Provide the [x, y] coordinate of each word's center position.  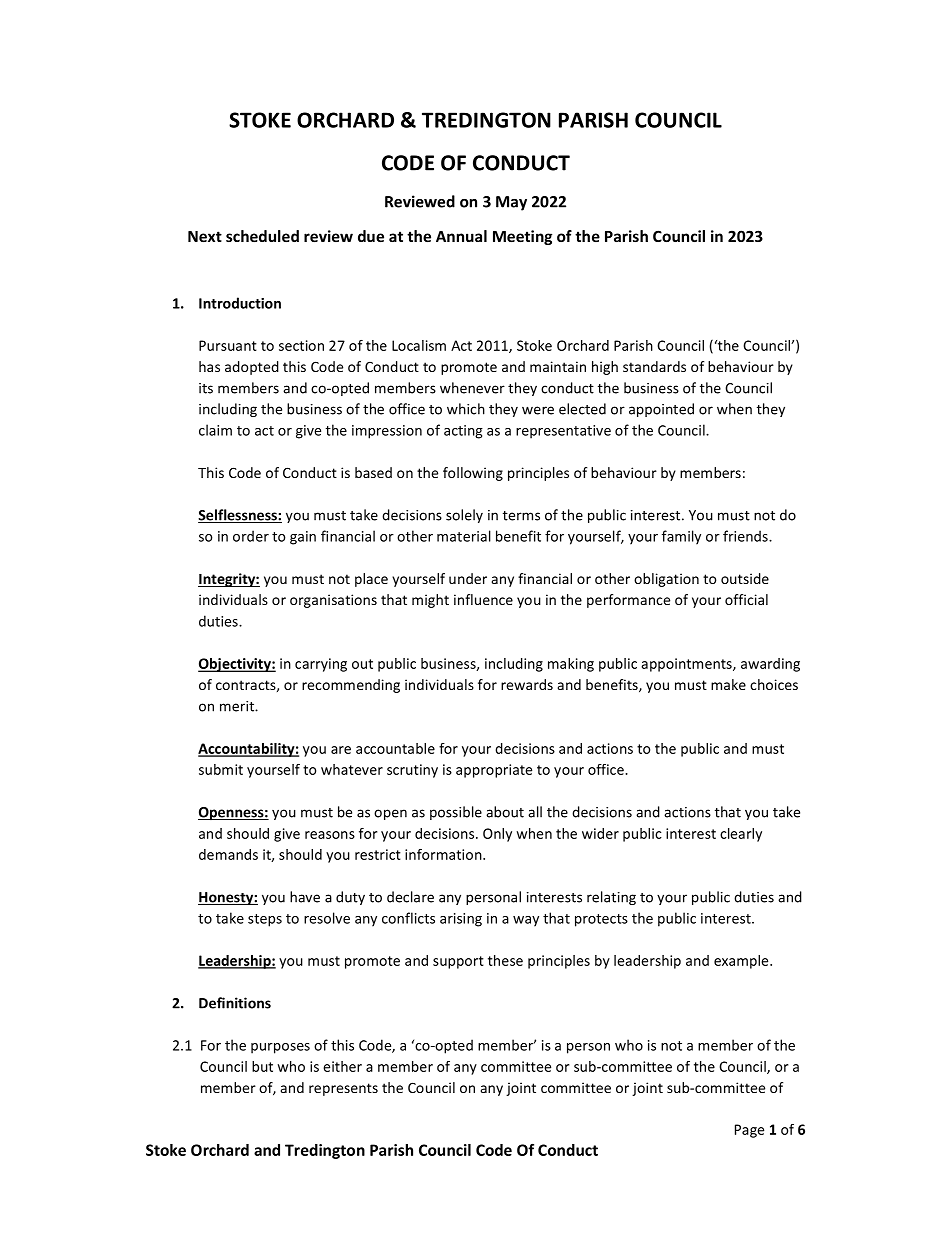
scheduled [262, 236]
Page [749, 1131]
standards [654, 366]
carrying [321, 665]
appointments [687, 665]
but [262, 1066]
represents [343, 1089]
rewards [527, 684]
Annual [461, 236]
